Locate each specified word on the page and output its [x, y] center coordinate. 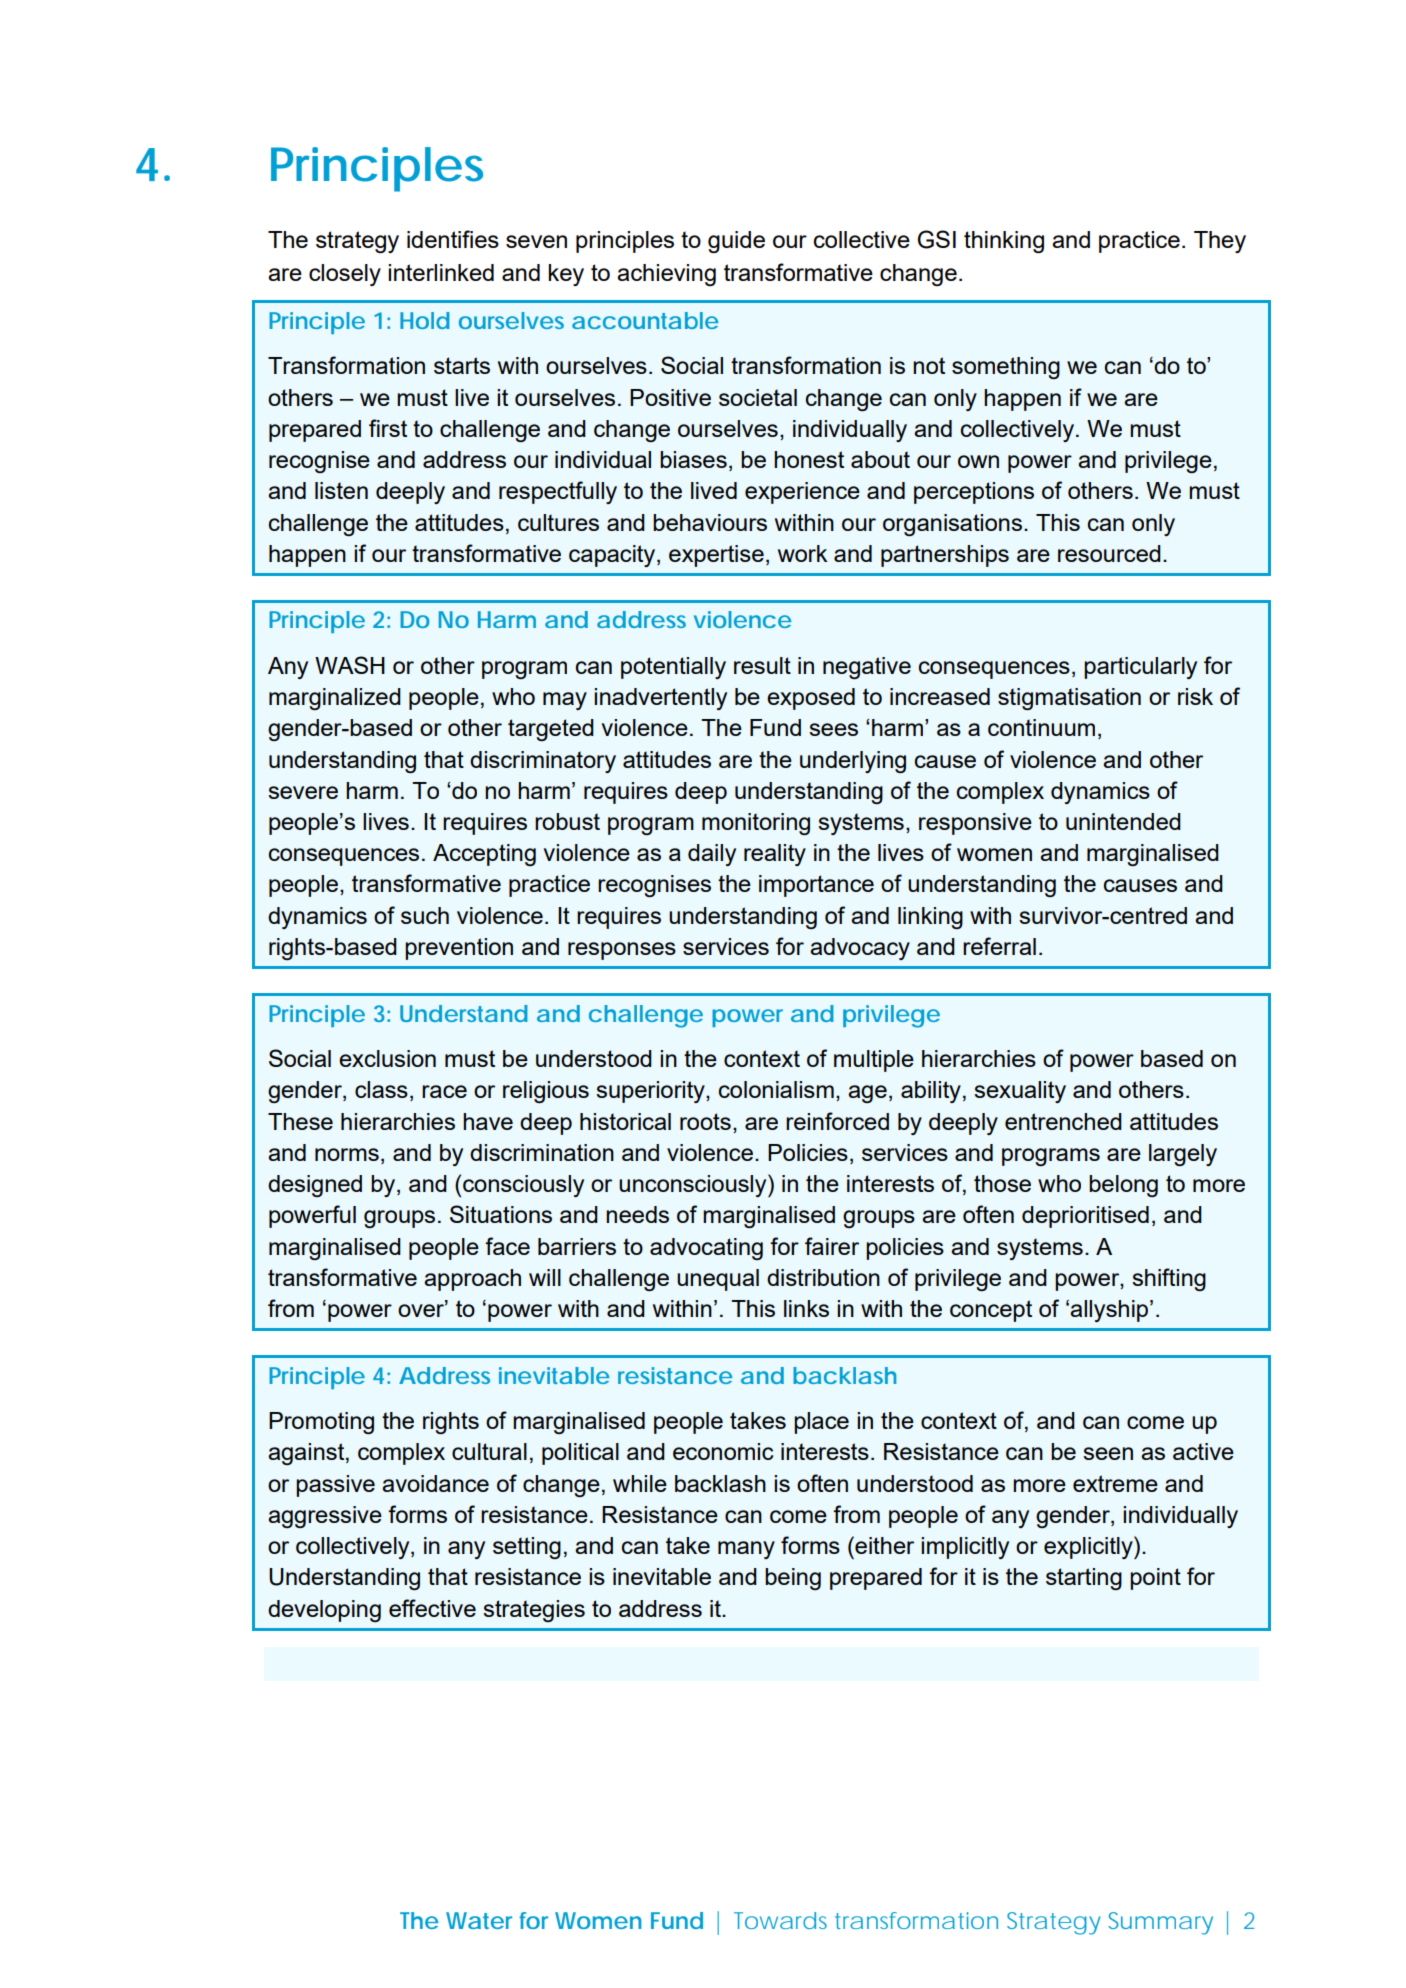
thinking [1004, 242]
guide [736, 242]
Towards [780, 1920]
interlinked [441, 272]
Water [479, 1920]
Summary [1160, 1923]
